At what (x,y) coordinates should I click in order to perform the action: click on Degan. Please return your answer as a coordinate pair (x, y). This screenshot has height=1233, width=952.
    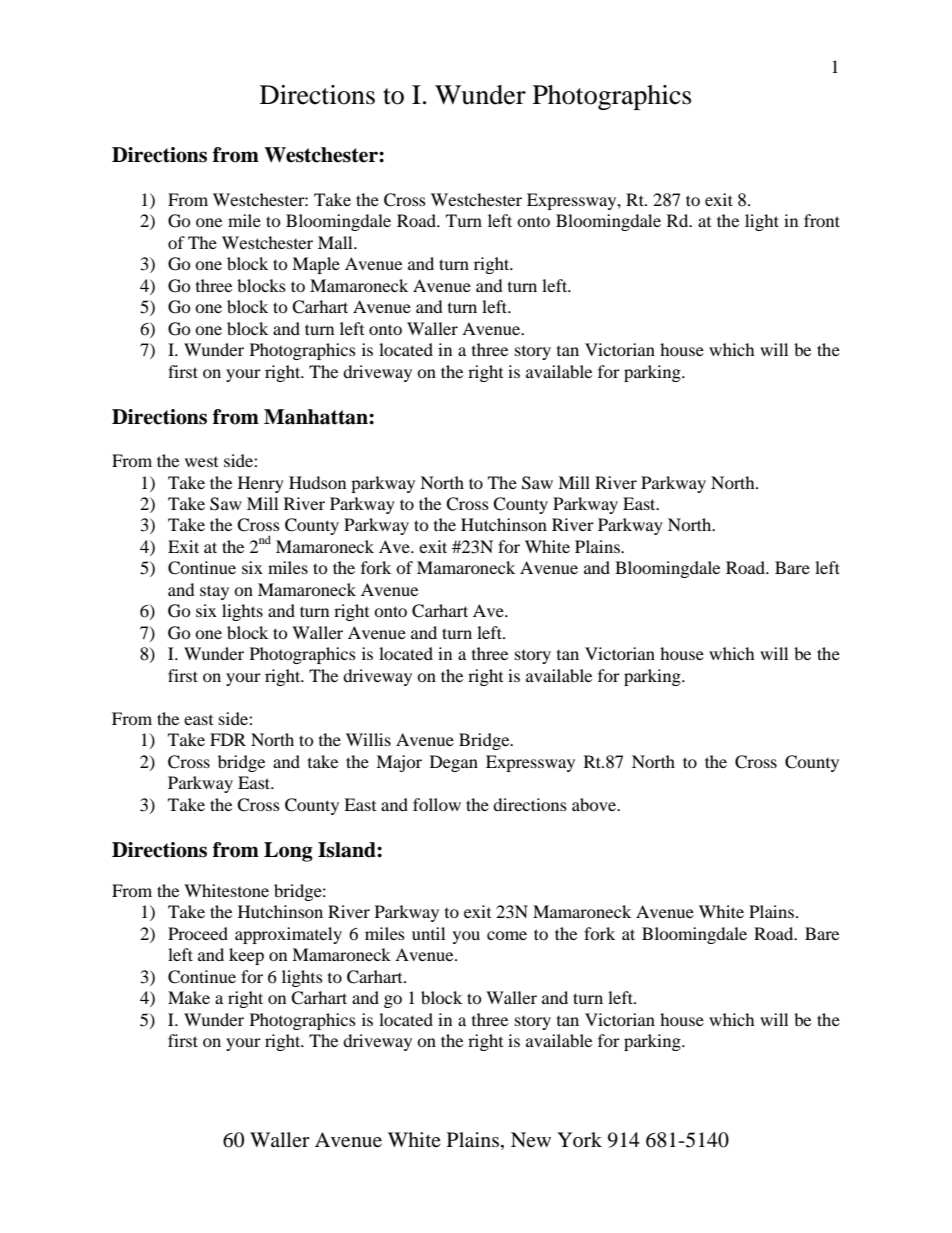
    Looking at the image, I should click on (454, 763).
